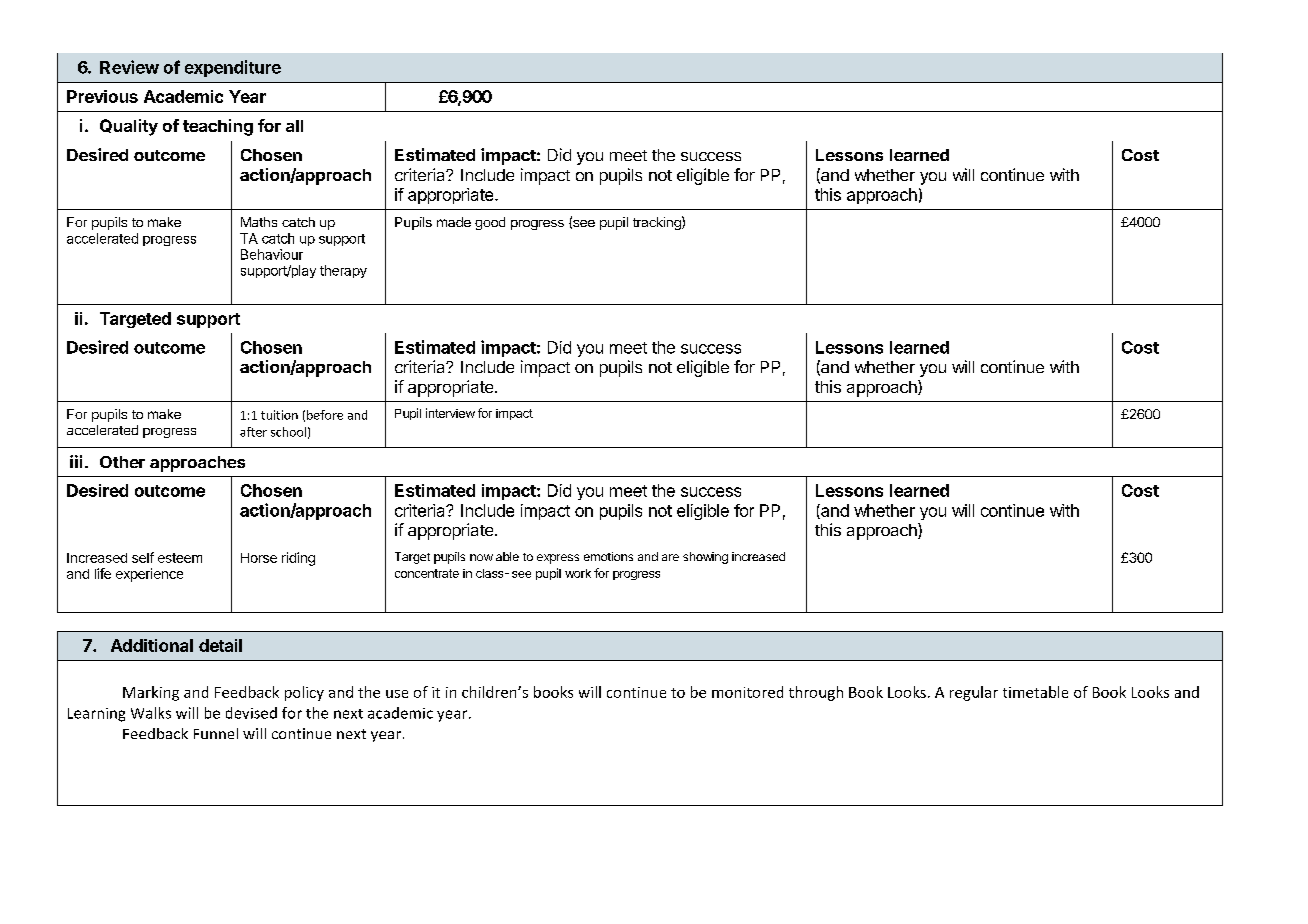 The image size is (1308, 924). I want to click on tuition, so click(279, 415).
